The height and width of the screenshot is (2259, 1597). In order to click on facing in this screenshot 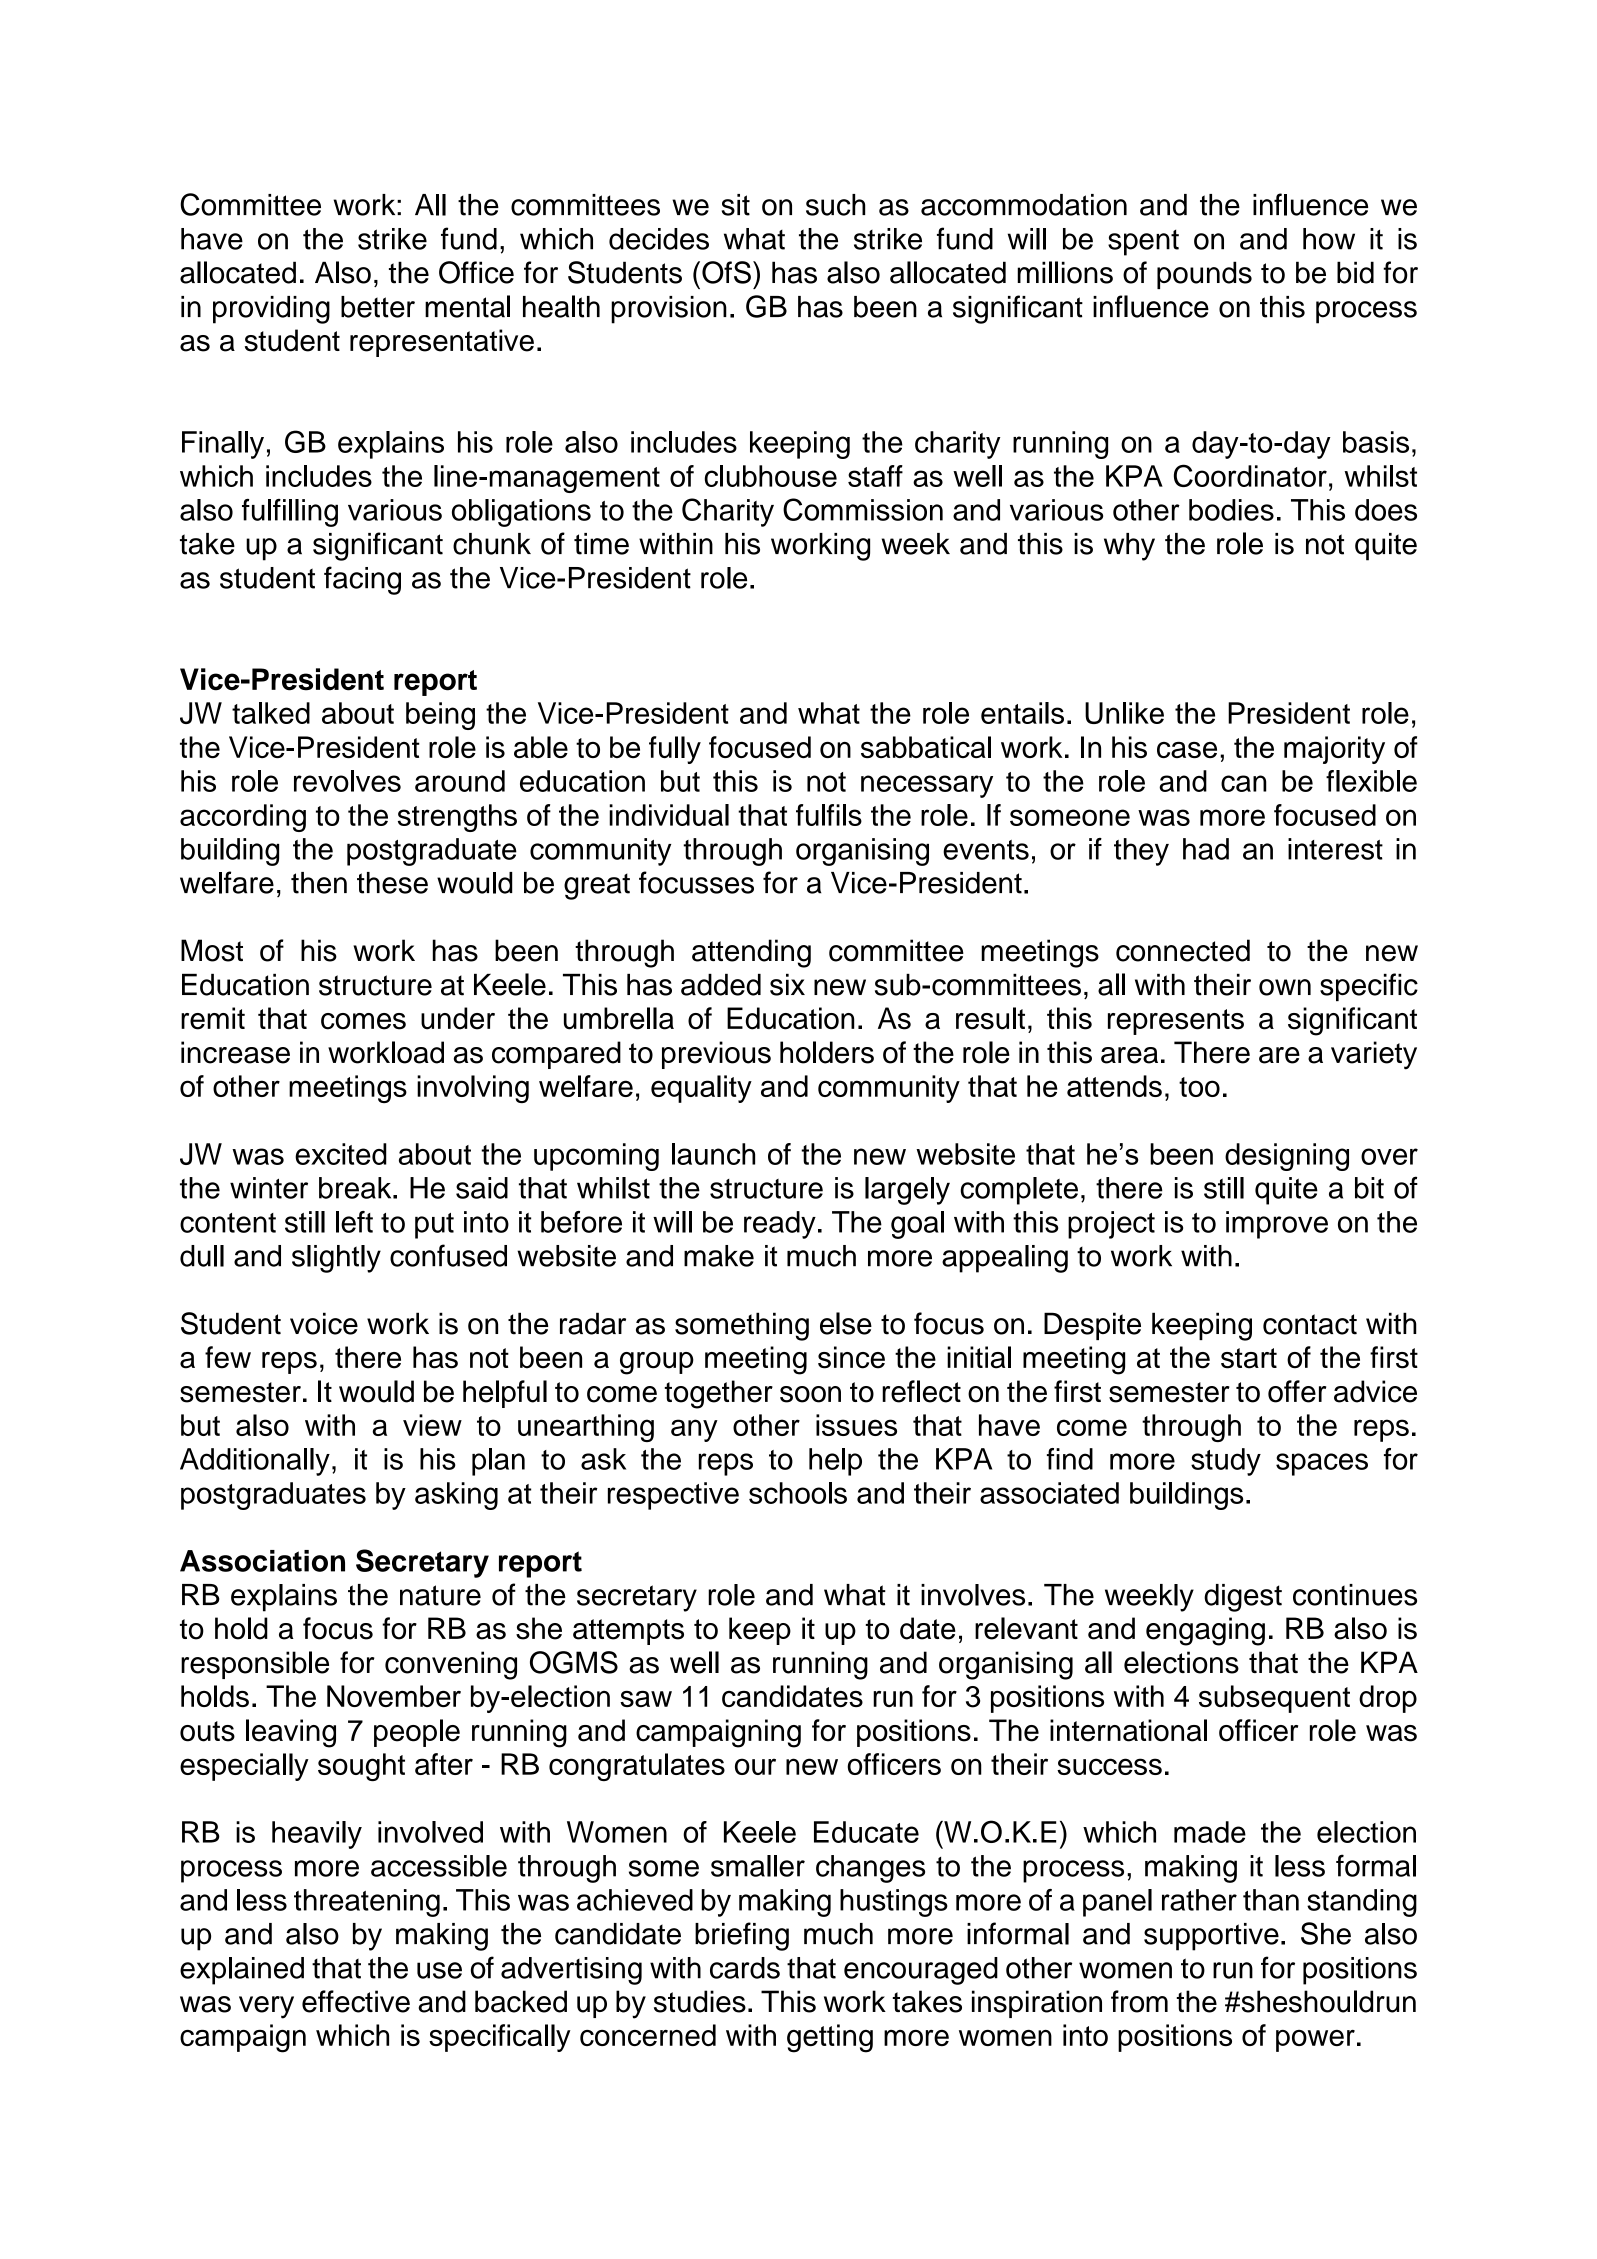, I will do `click(362, 580)`.
